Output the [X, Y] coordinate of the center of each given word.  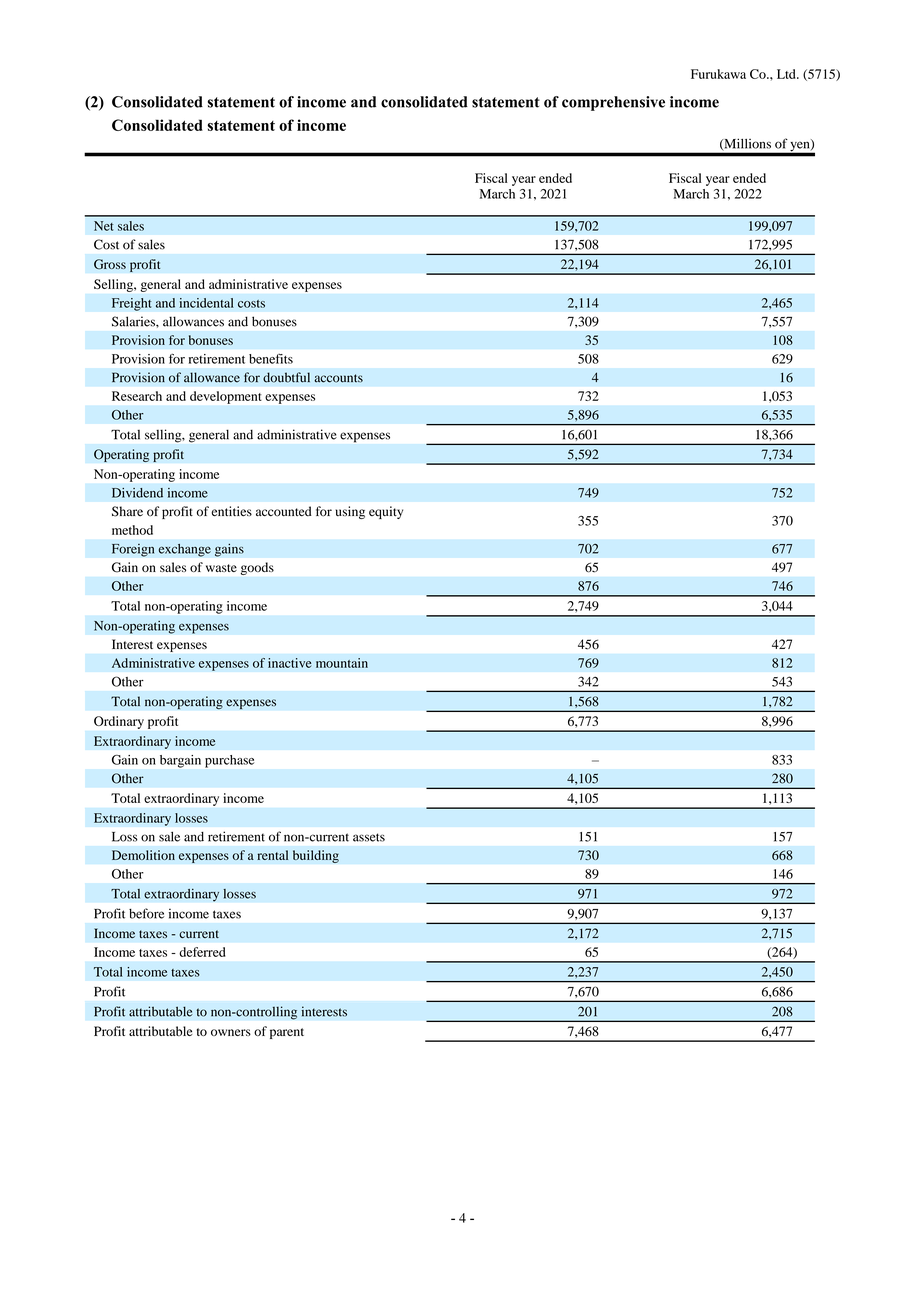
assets [369, 837]
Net [103, 226]
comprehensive [613, 103]
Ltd [787, 74]
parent [287, 1033]
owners [231, 1032]
